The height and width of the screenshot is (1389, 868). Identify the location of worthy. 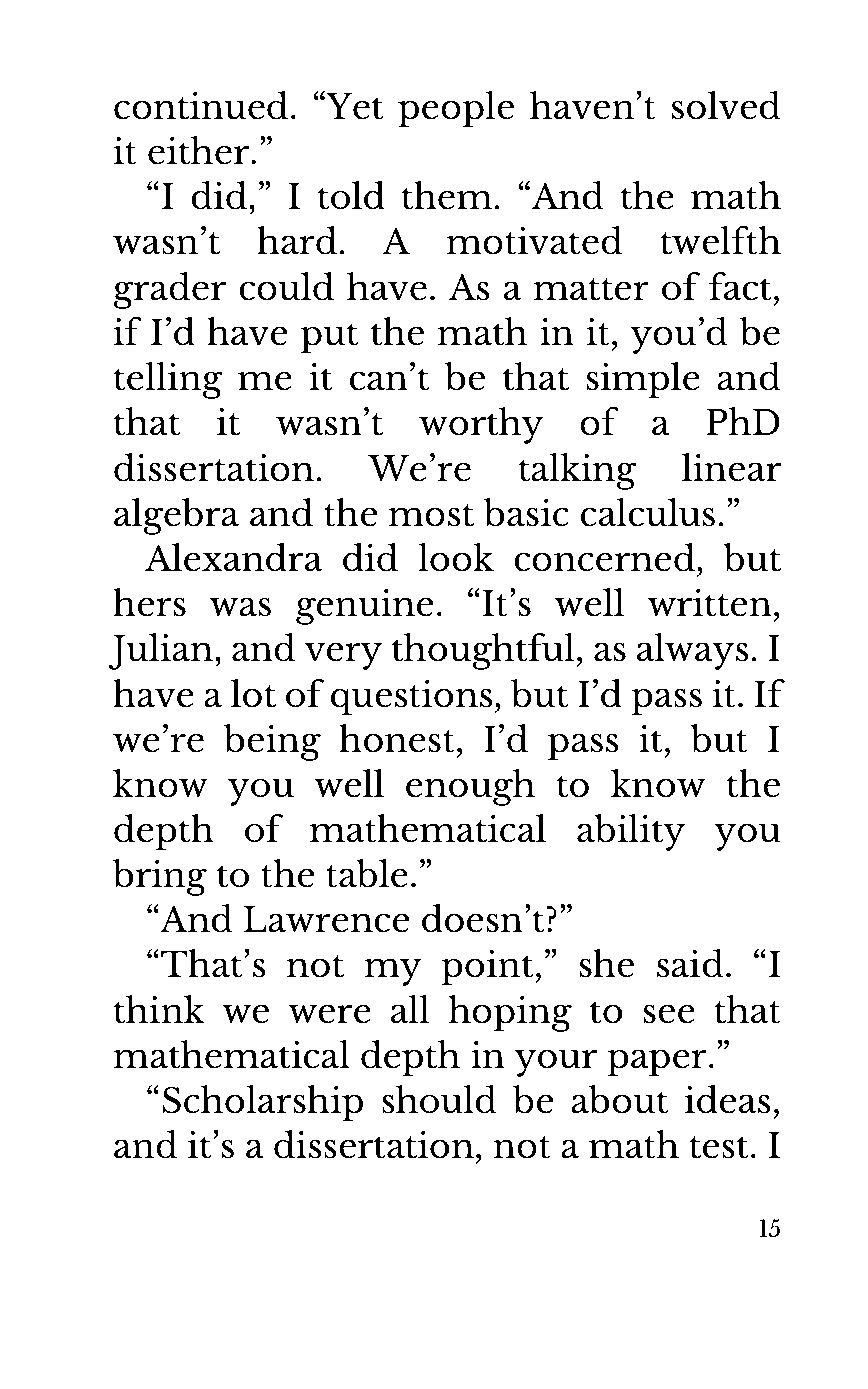
(481, 425).
